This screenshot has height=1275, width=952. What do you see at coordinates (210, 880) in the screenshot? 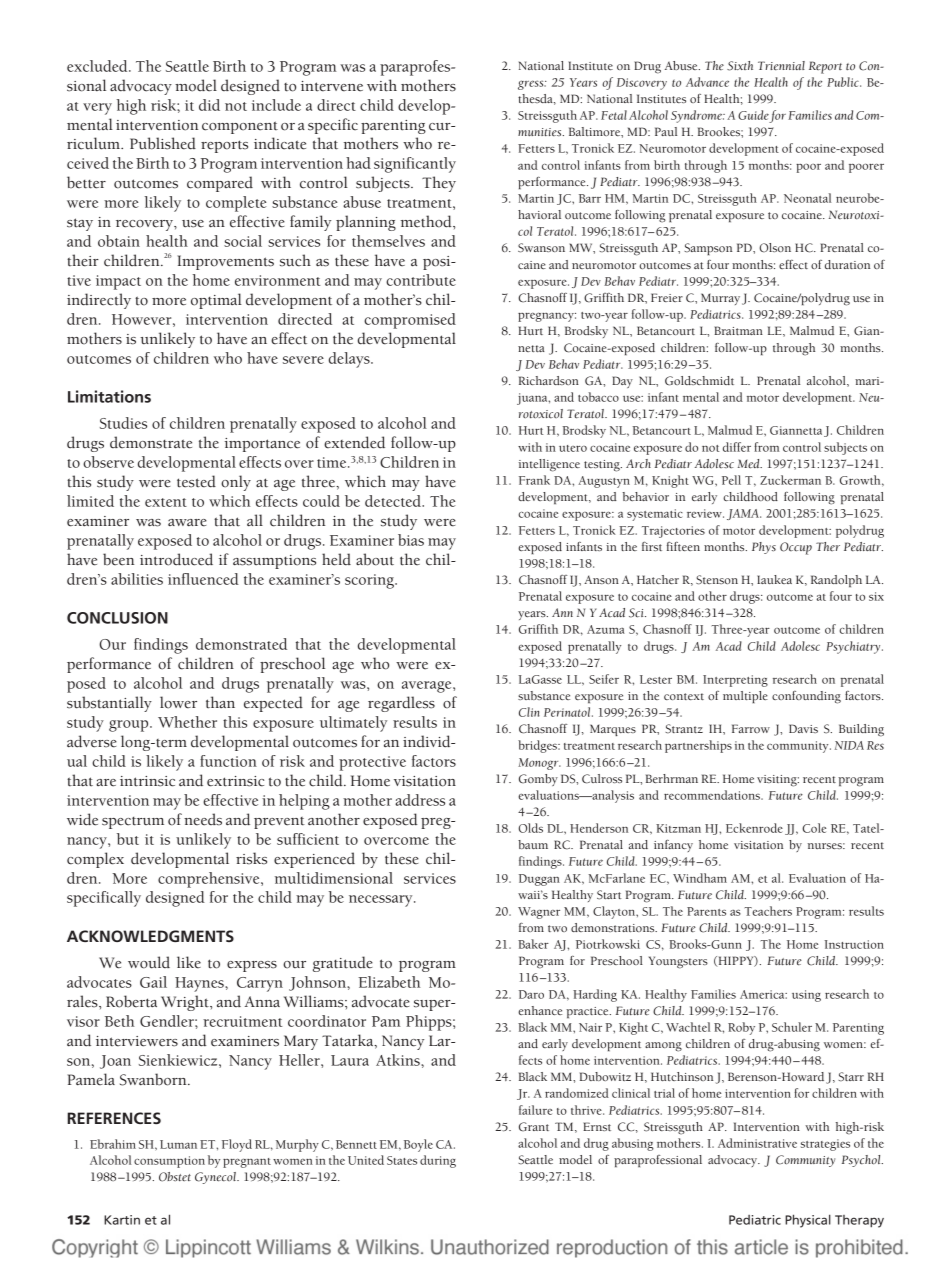
I see `comprehensive` at bounding box center [210, 880].
